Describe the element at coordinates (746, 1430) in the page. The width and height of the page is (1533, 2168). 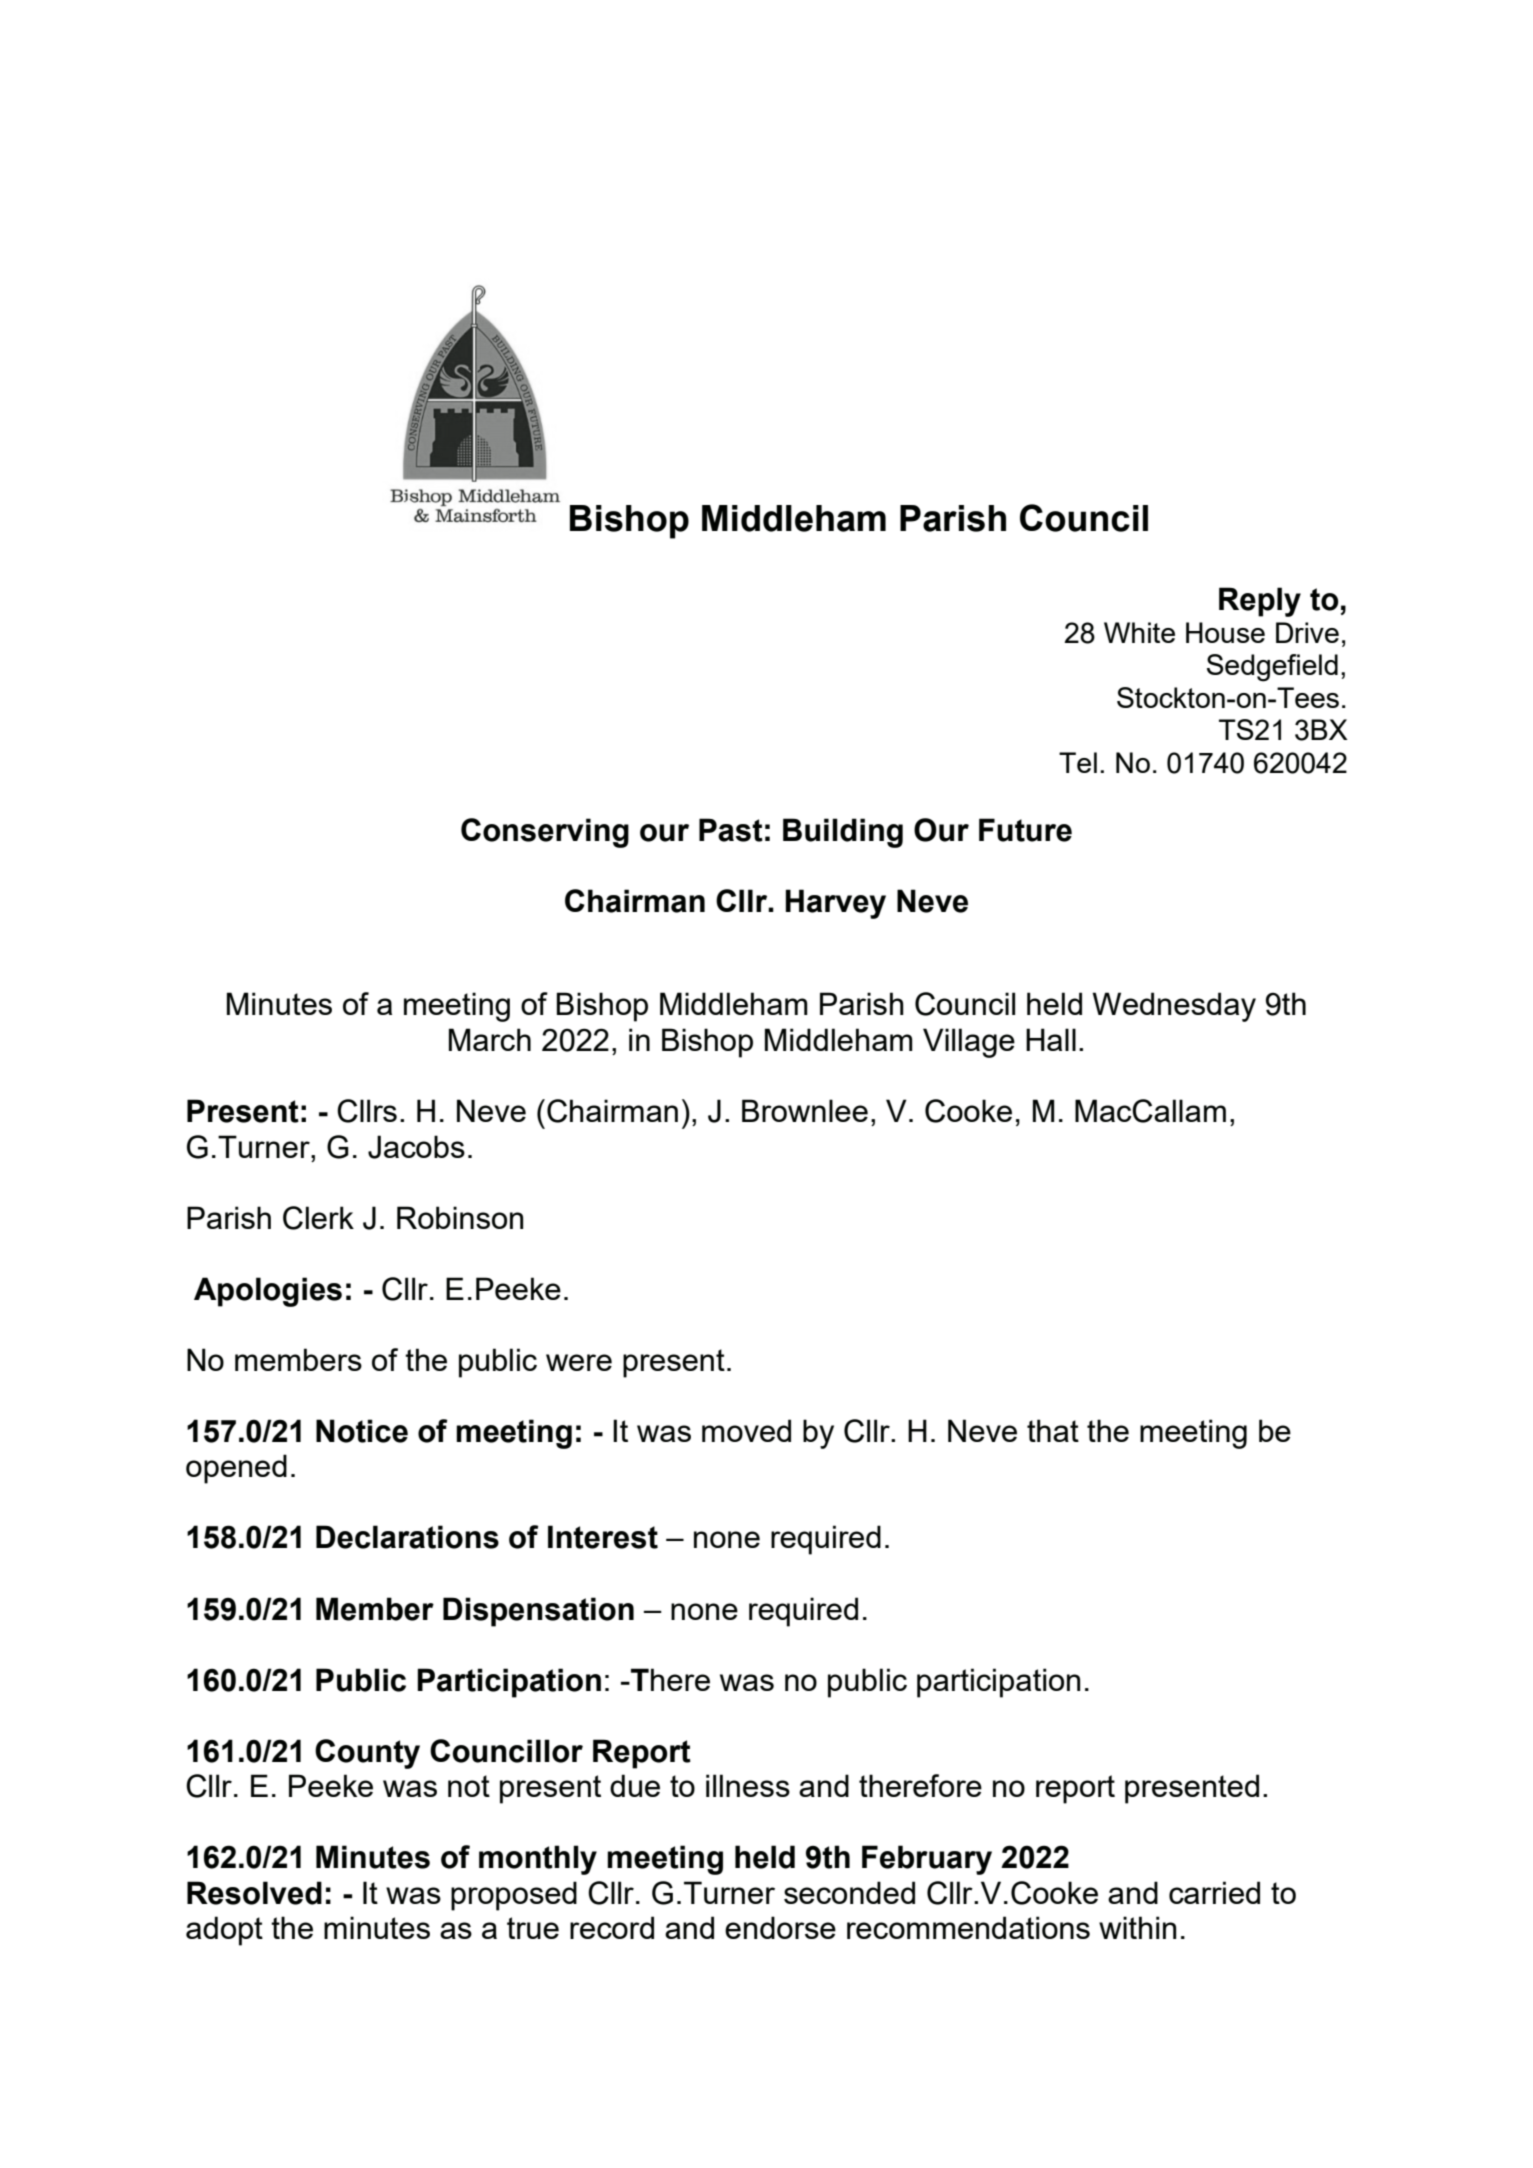
I see `moved` at that location.
